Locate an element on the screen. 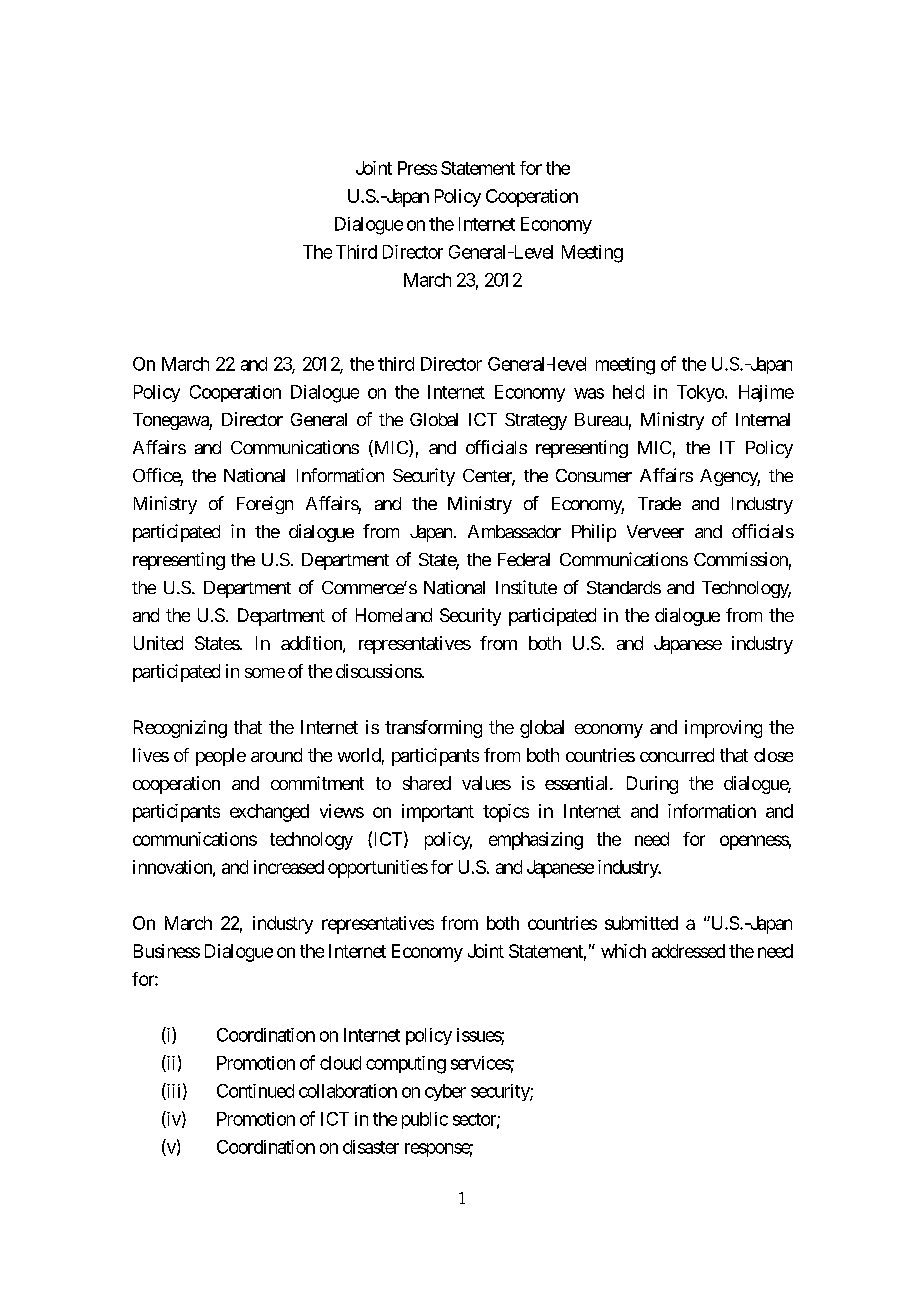 This screenshot has width=924, height=1308. Foreign is located at coordinates (265, 505).
